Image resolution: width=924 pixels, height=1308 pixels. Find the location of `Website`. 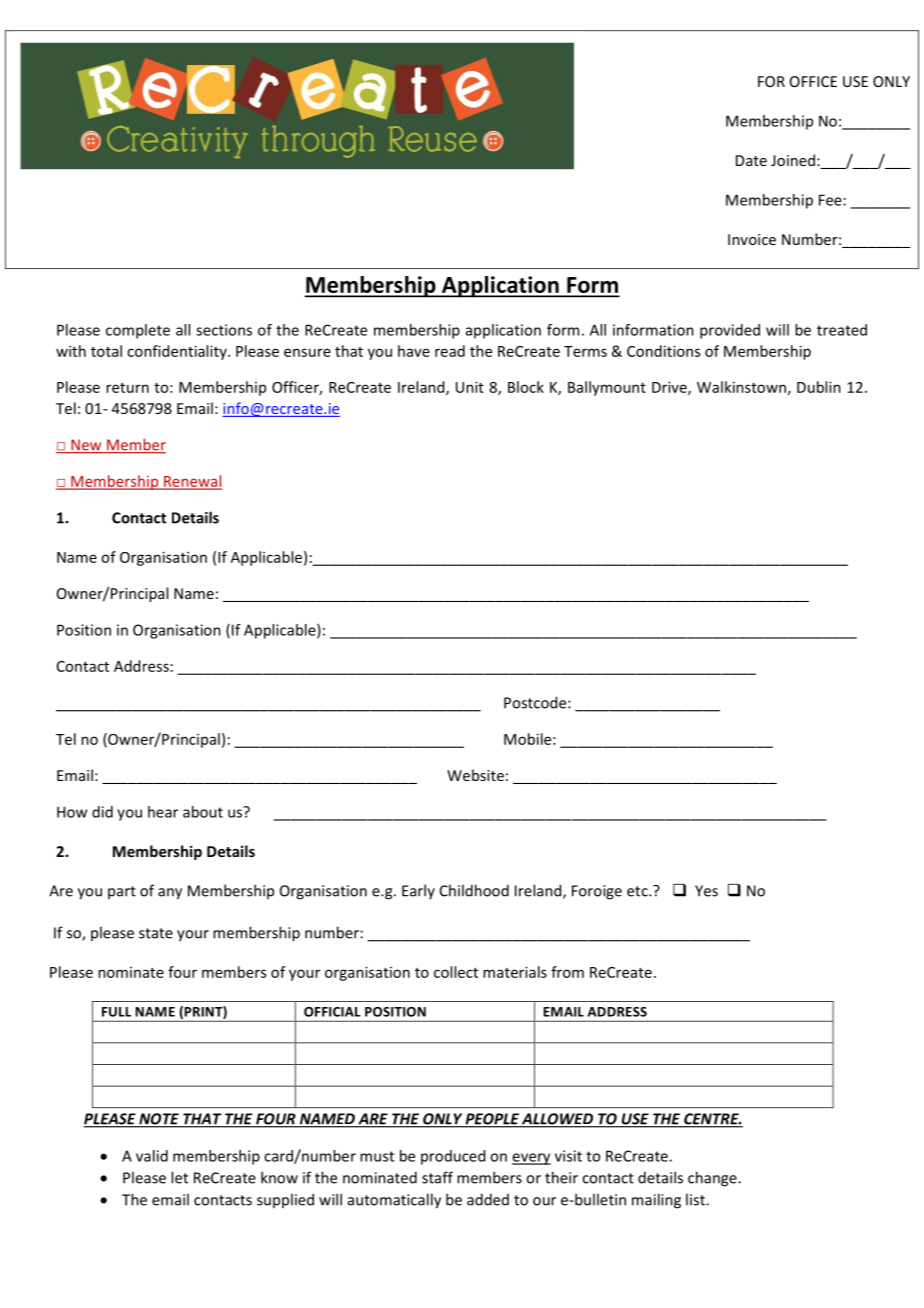

Website is located at coordinates (475, 775).
